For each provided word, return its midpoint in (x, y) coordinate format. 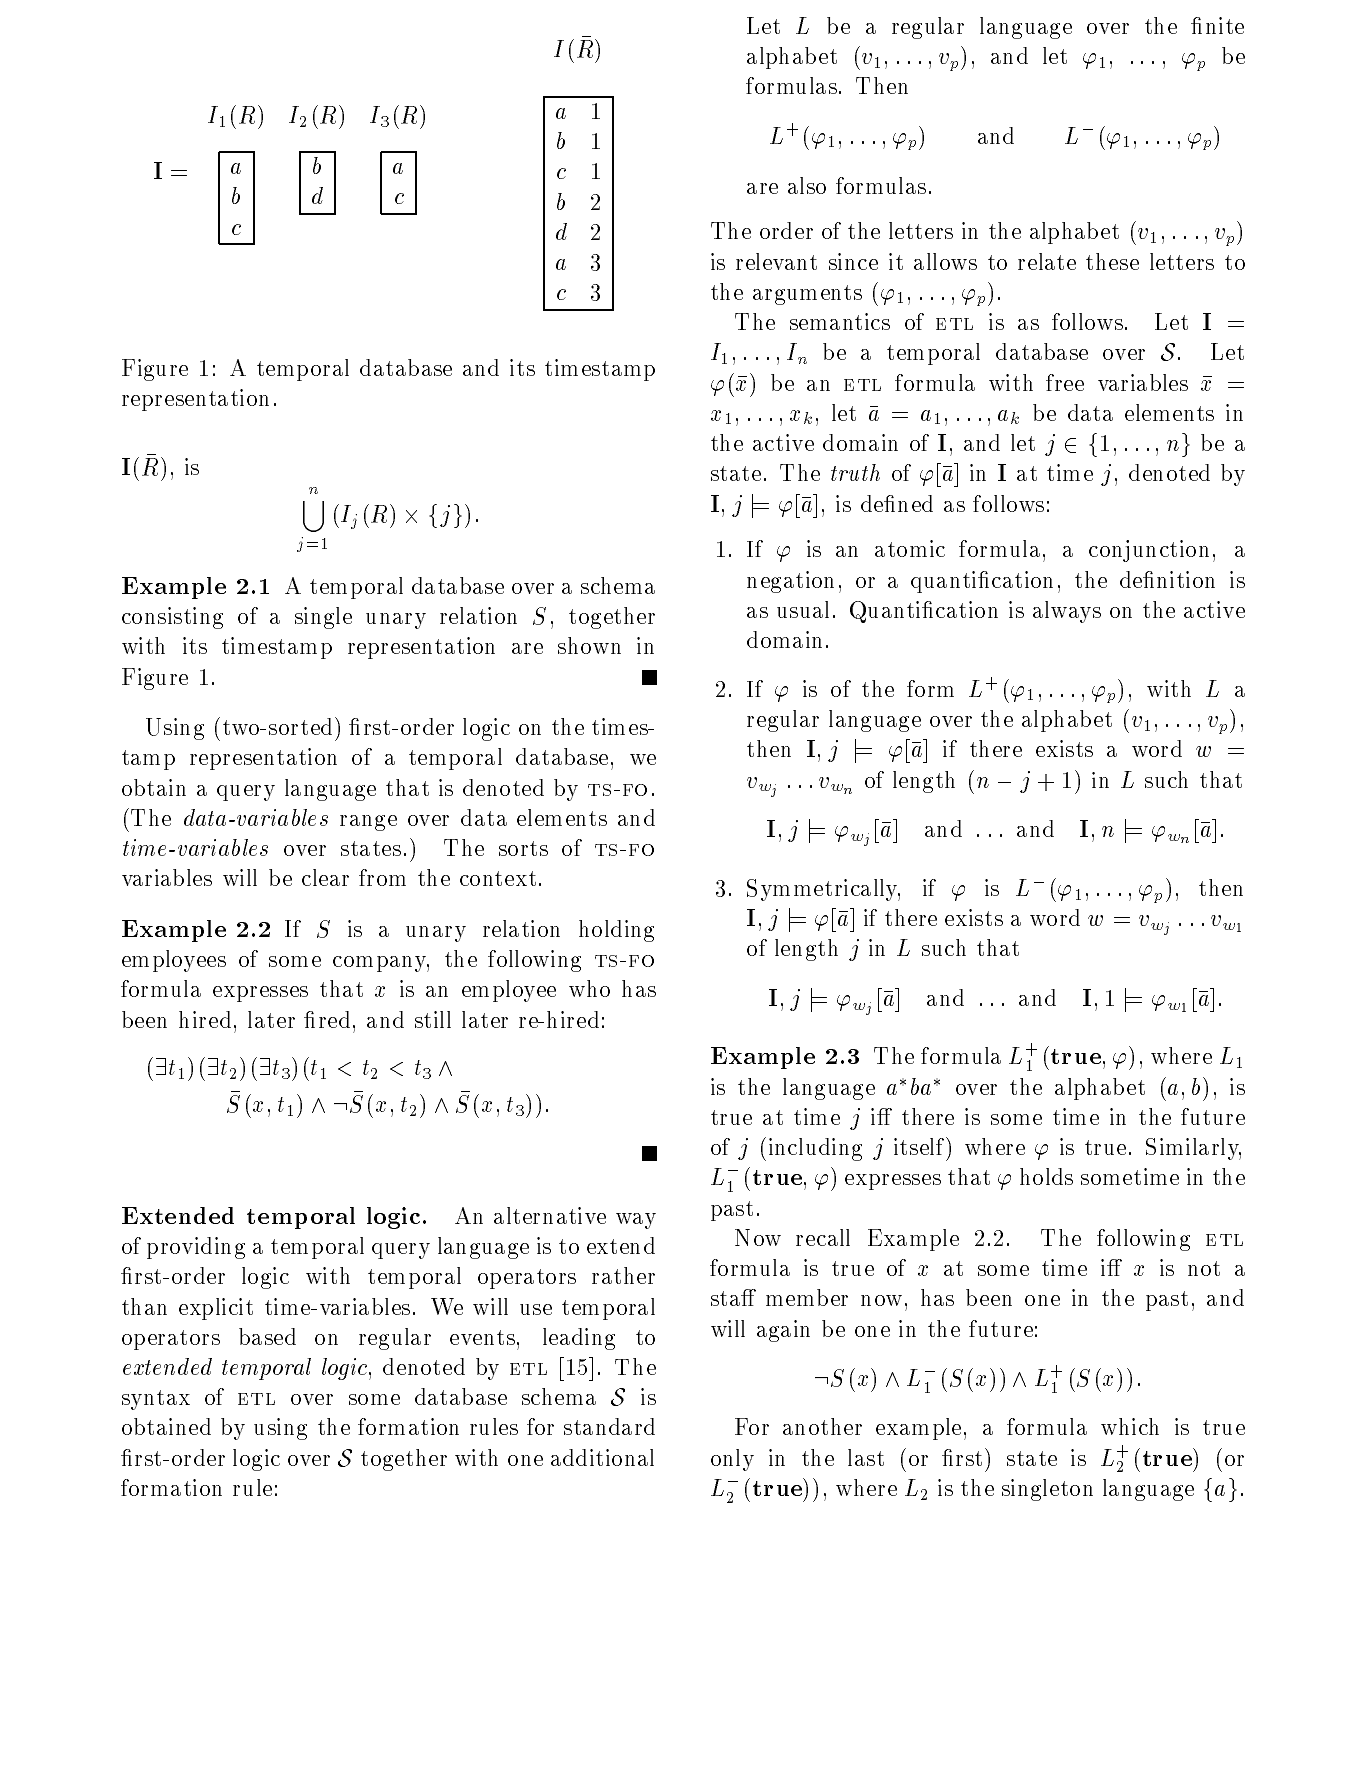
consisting (172, 618)
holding (616, 931)
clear (325, 877)
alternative (550, 1215)
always (1067, 612)
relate (1047, 261)
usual (803, 609)
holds (1046, 1176)
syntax (156, 1400)
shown (589, 645)
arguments (807, 295)
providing (196, 1248)
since (853, 261)
